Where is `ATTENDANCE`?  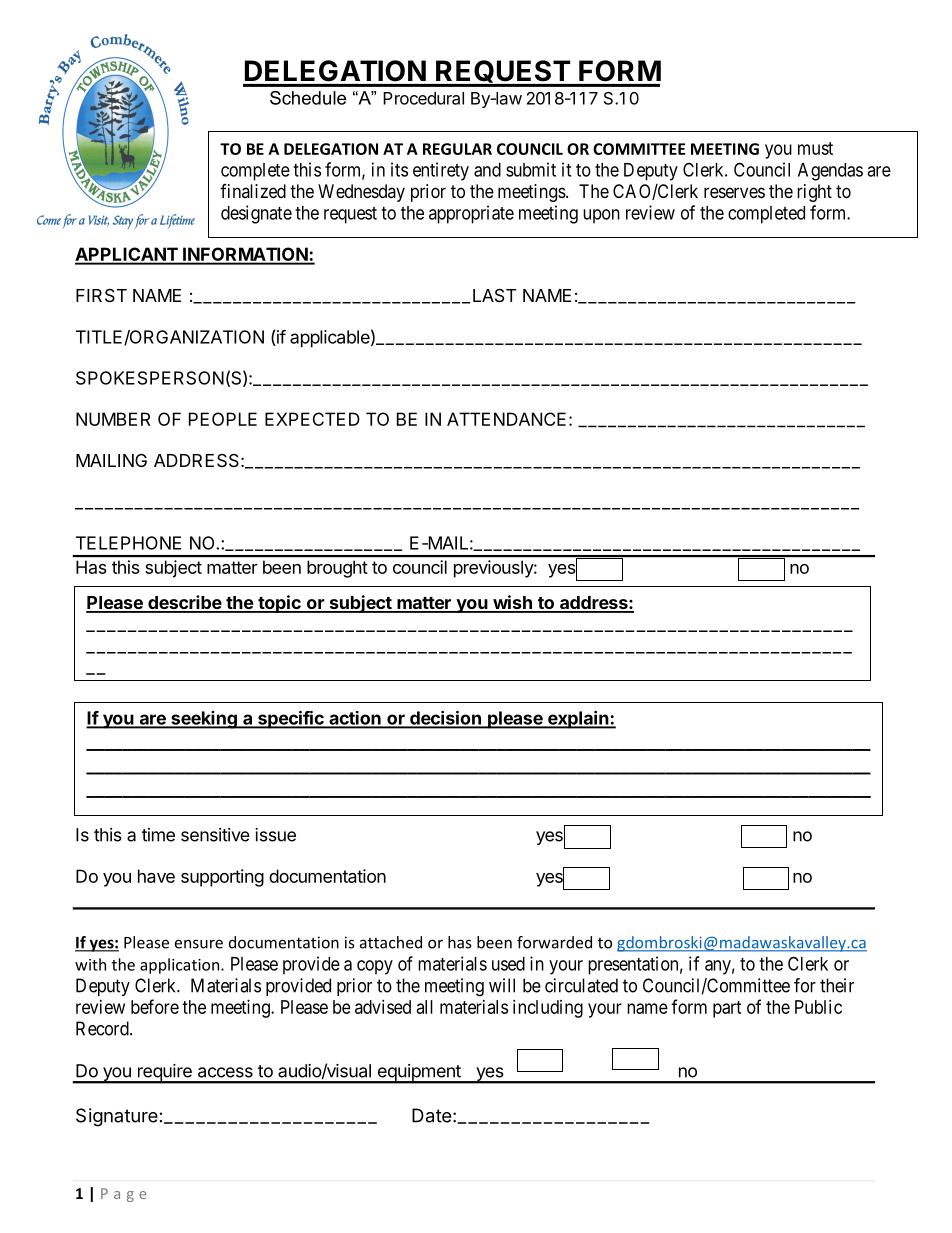 ATTENDANCE is located at coordinates (506, 419).
